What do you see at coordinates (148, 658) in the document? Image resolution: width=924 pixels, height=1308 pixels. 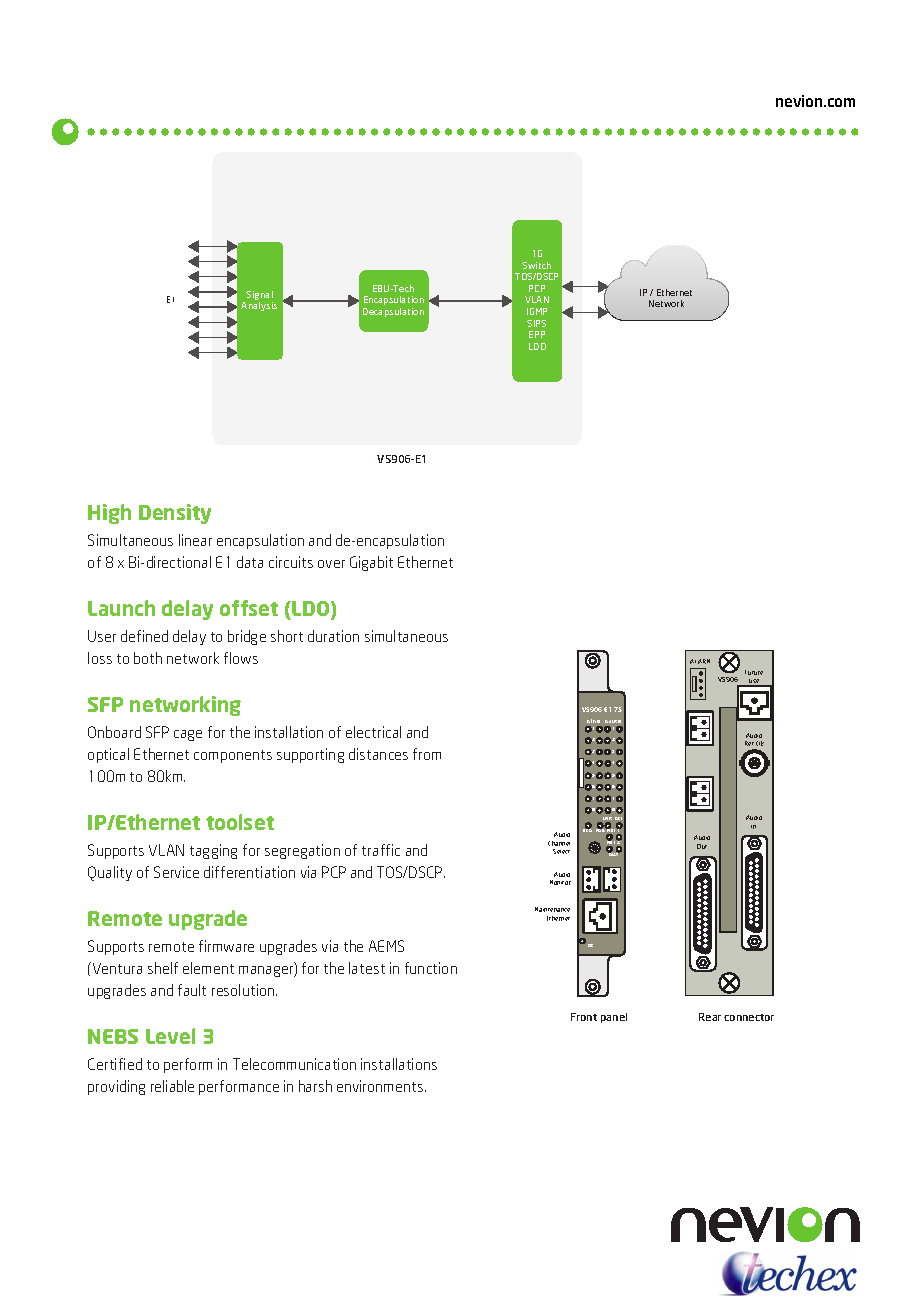 I see `both` at bounding box center [148, 658].
